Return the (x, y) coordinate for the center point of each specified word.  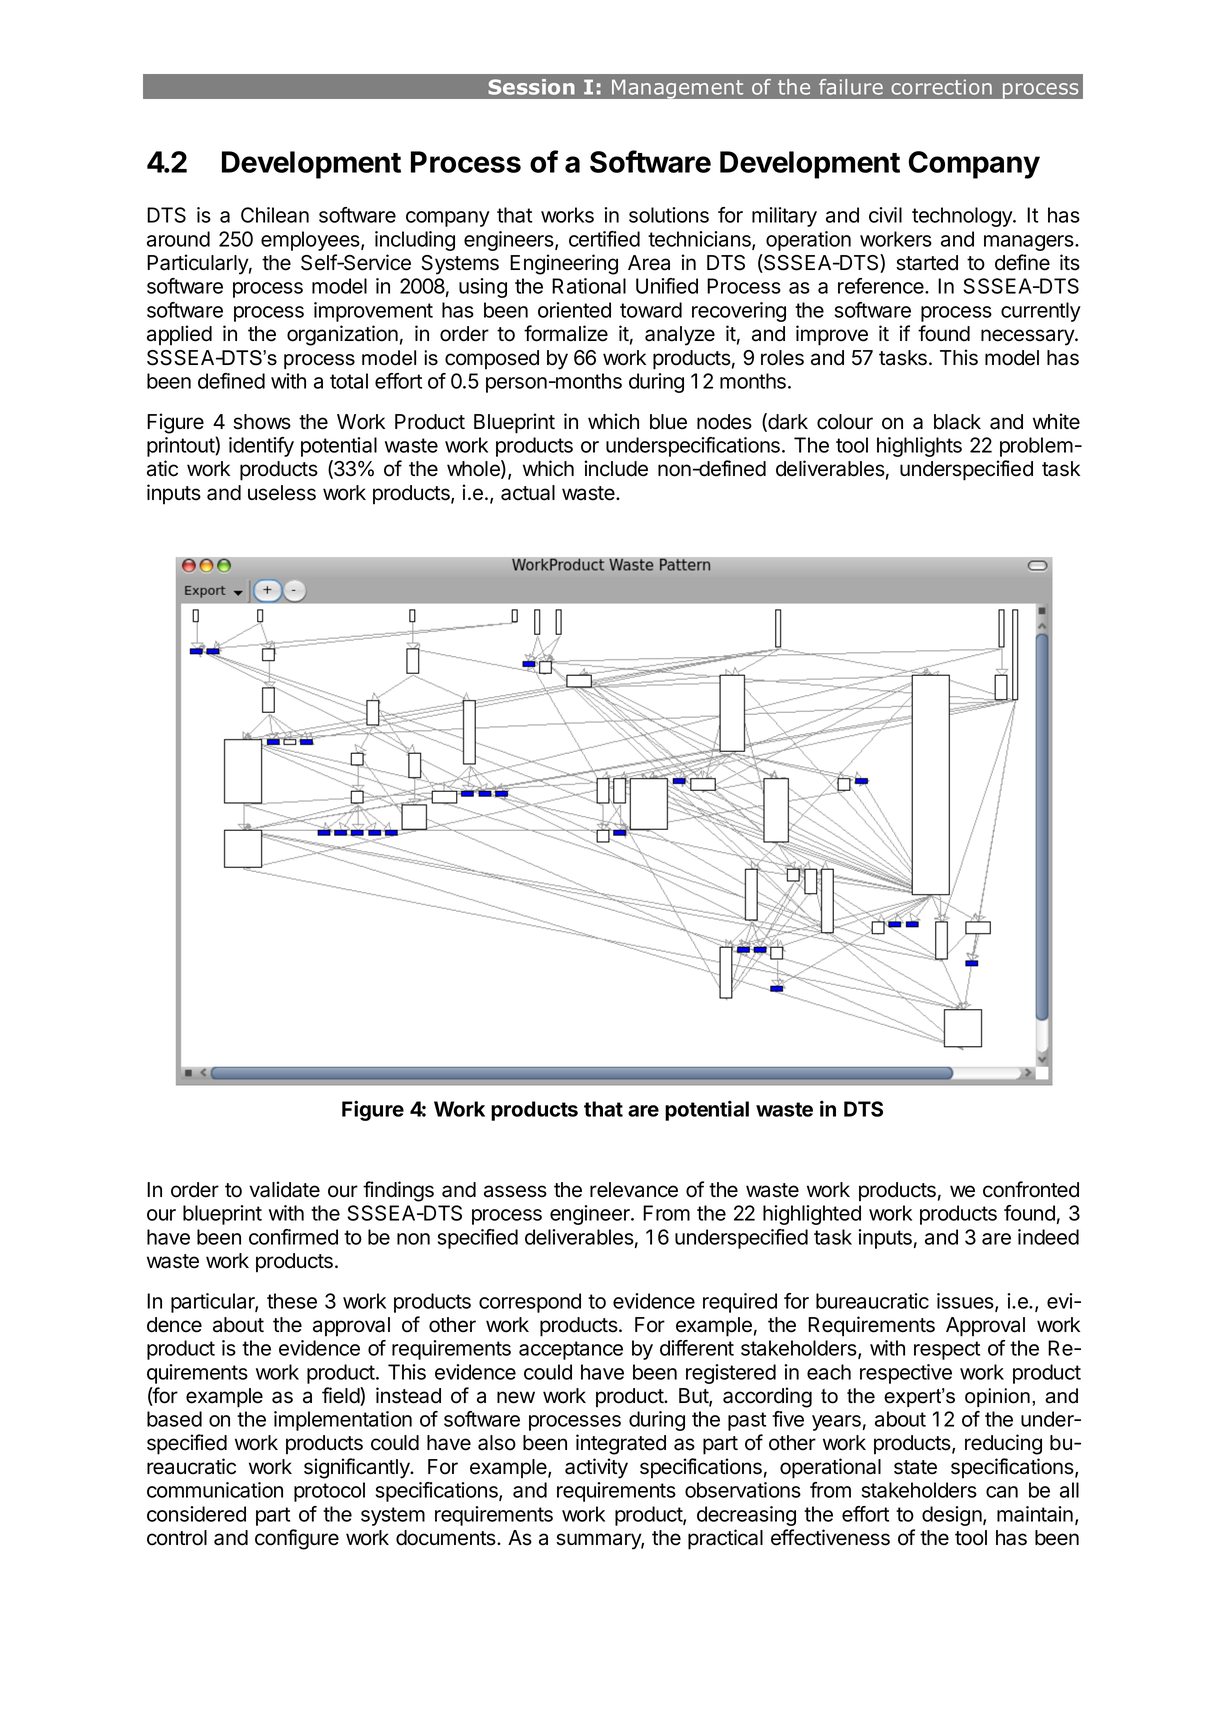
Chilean (275, 215)
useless (282, 493)
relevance (634, 1190)
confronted (1031, 1189)
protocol (329, 1492)
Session (531, 87)
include (616, 468)
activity (596, 1468)
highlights (919, 447)
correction (941, 87)
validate (284, 1189)
